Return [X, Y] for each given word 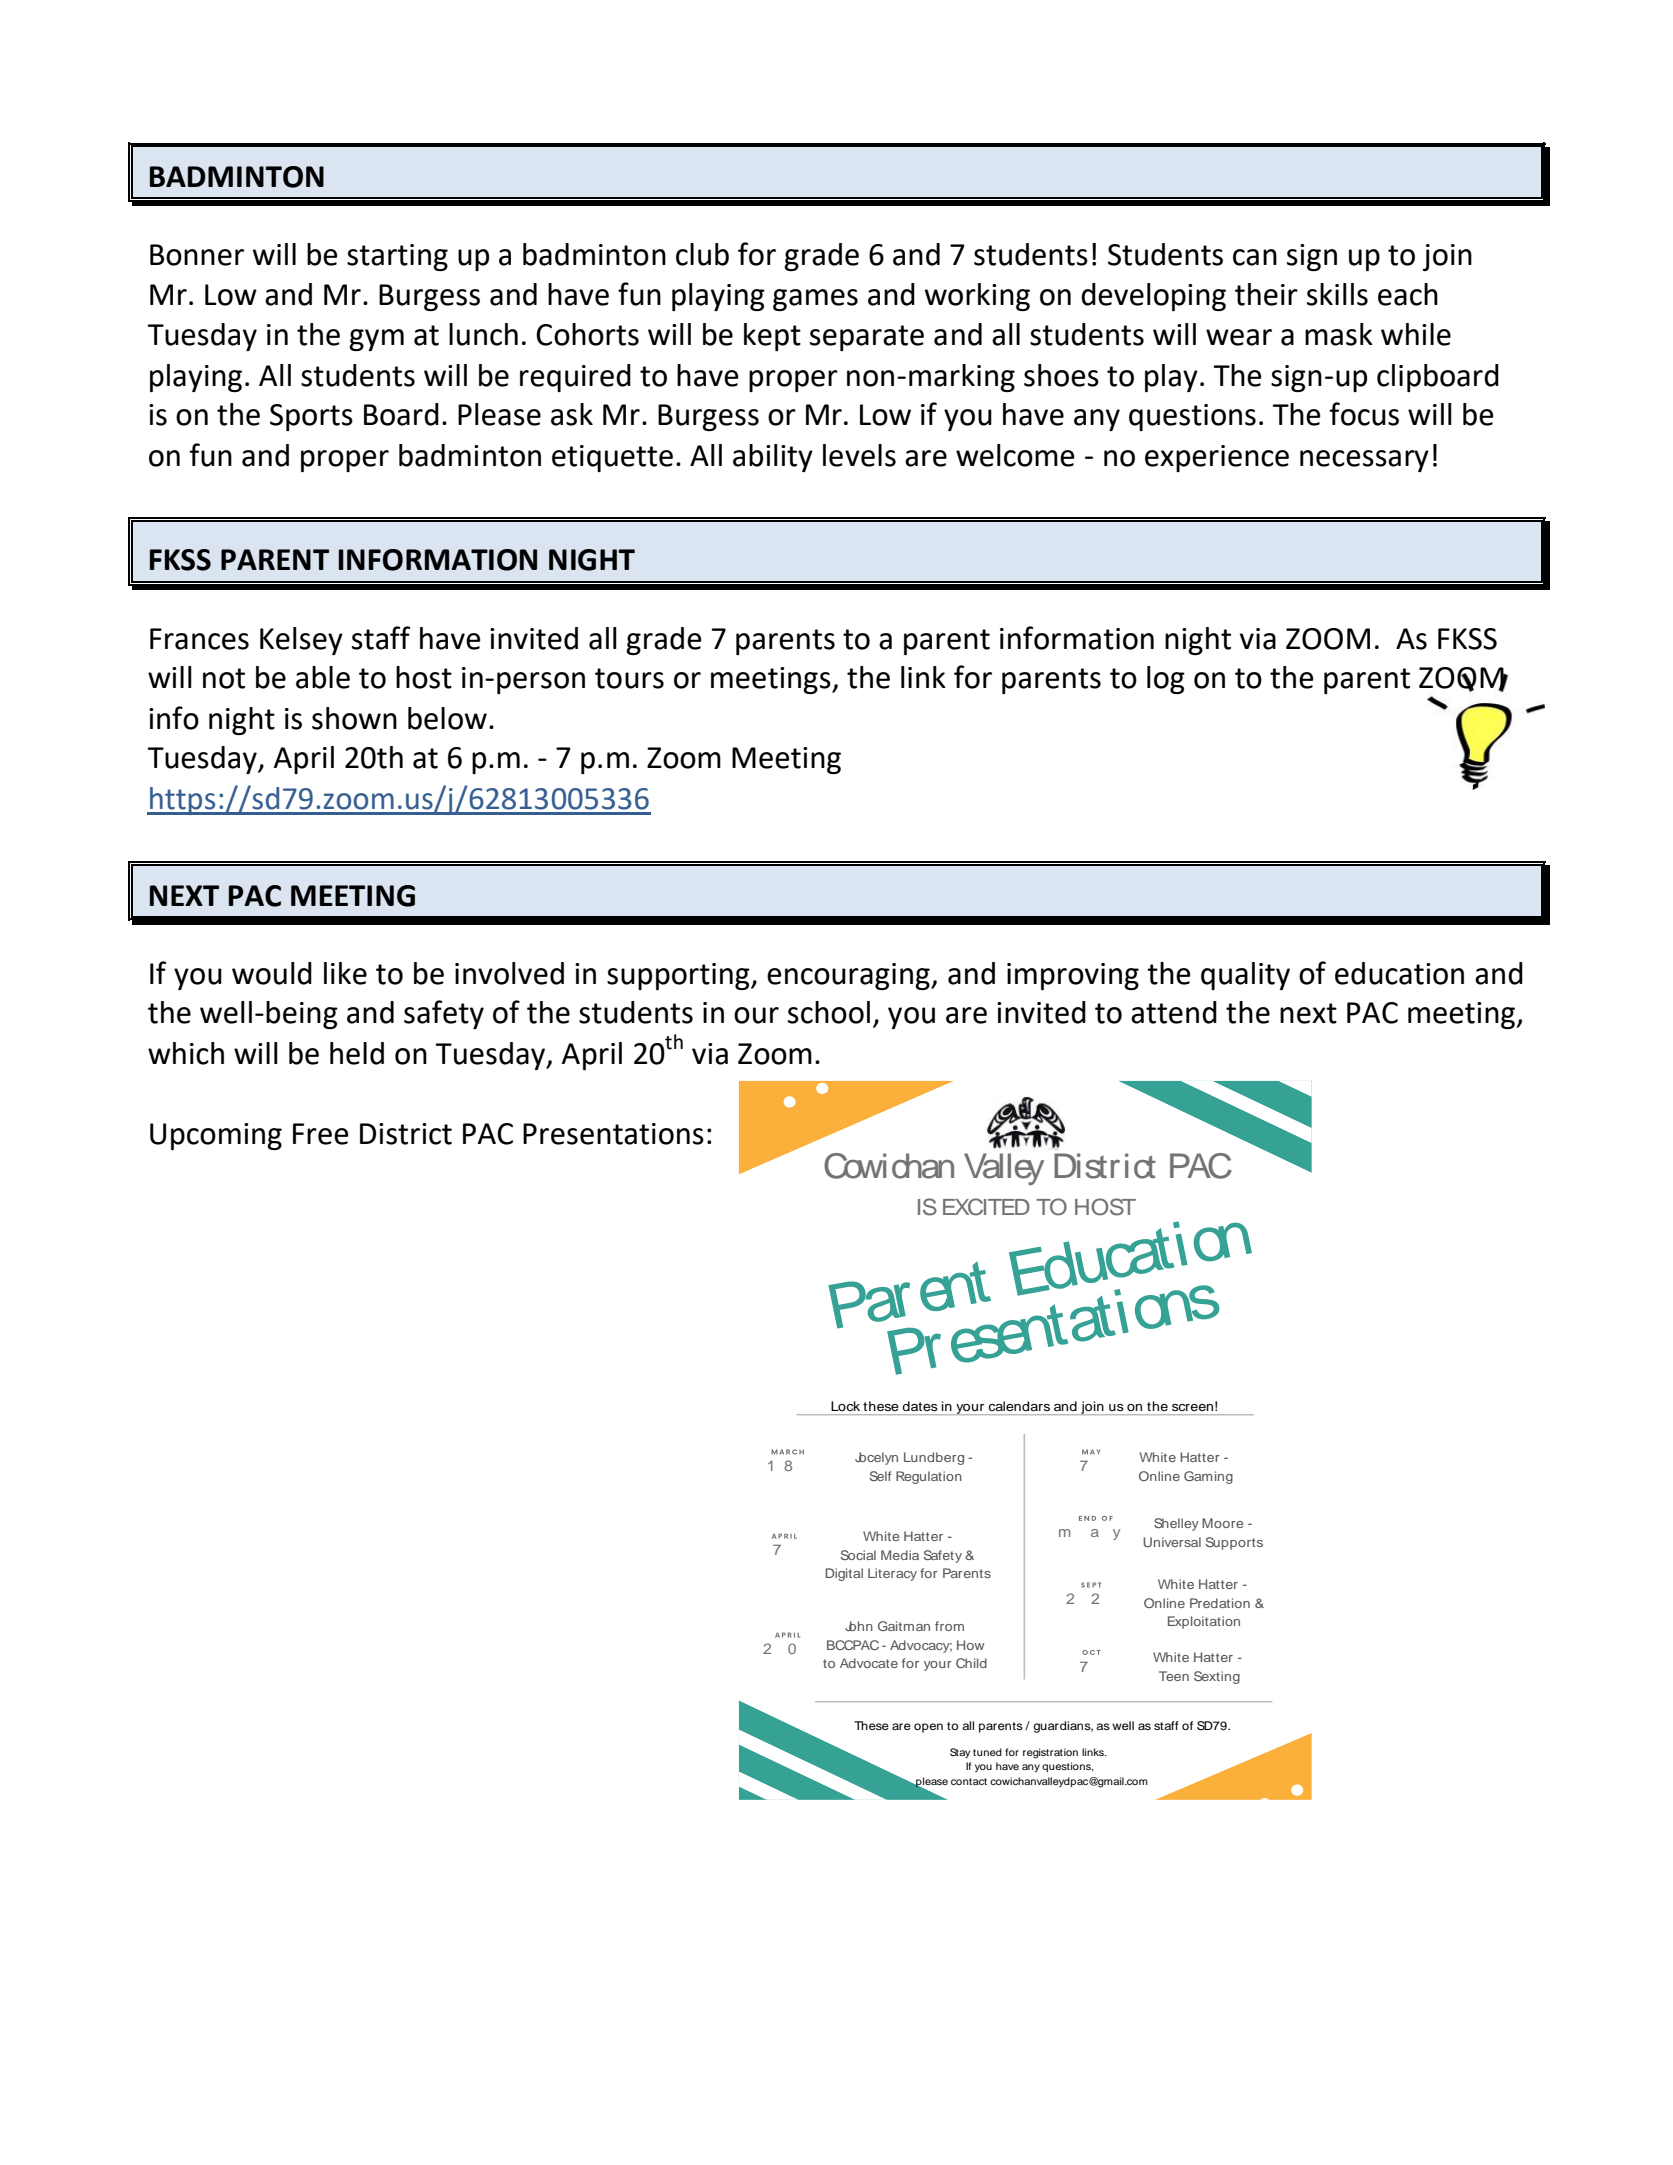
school [829, 1012]
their [1266, 294]
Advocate [869, 1663]
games [815, 300]
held [357, 1053]
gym [376, 340]
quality [1245, 976]
